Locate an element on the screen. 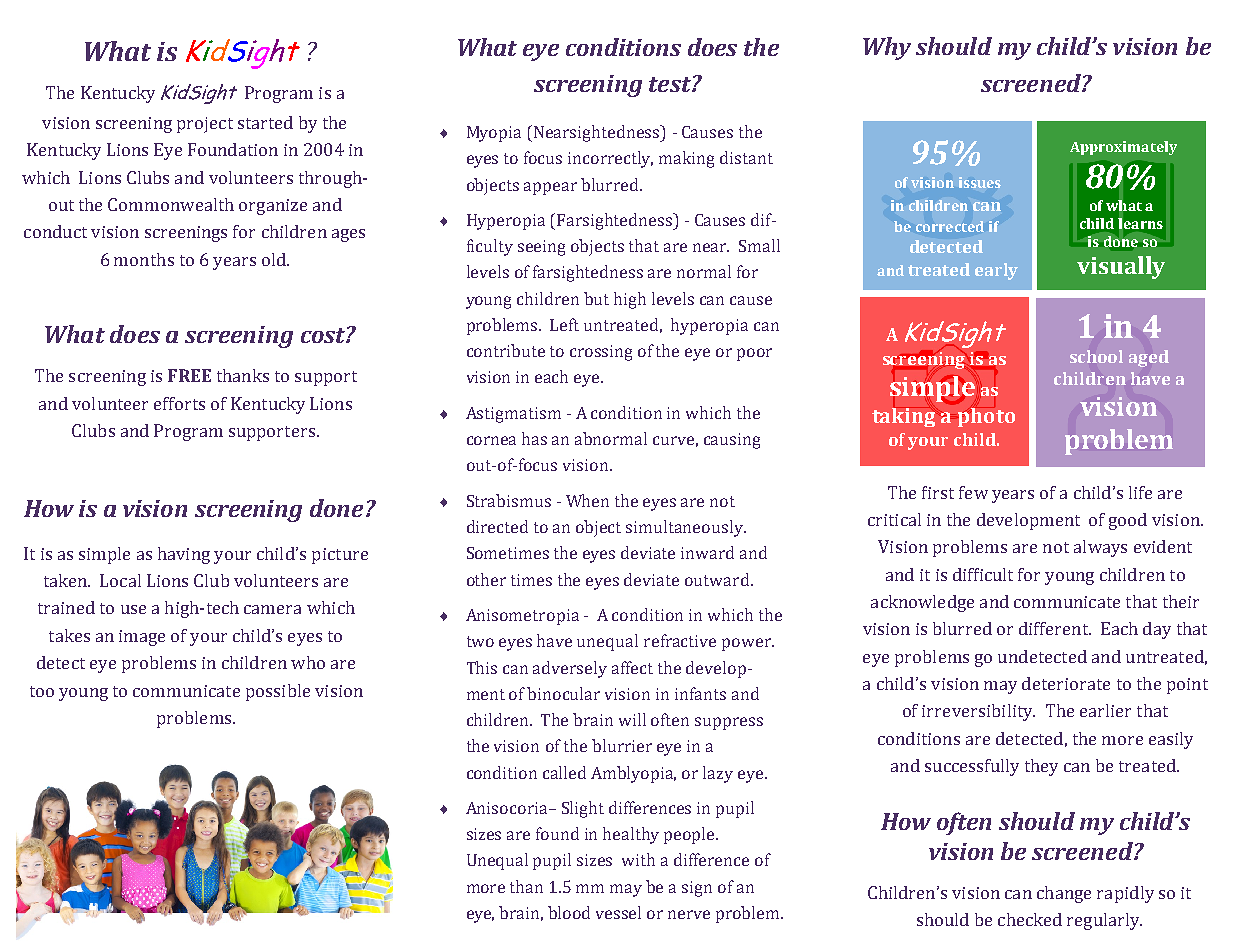 This screenshot has height=952, width=1233. deteriorate is located at coordinates (1066, 683).
